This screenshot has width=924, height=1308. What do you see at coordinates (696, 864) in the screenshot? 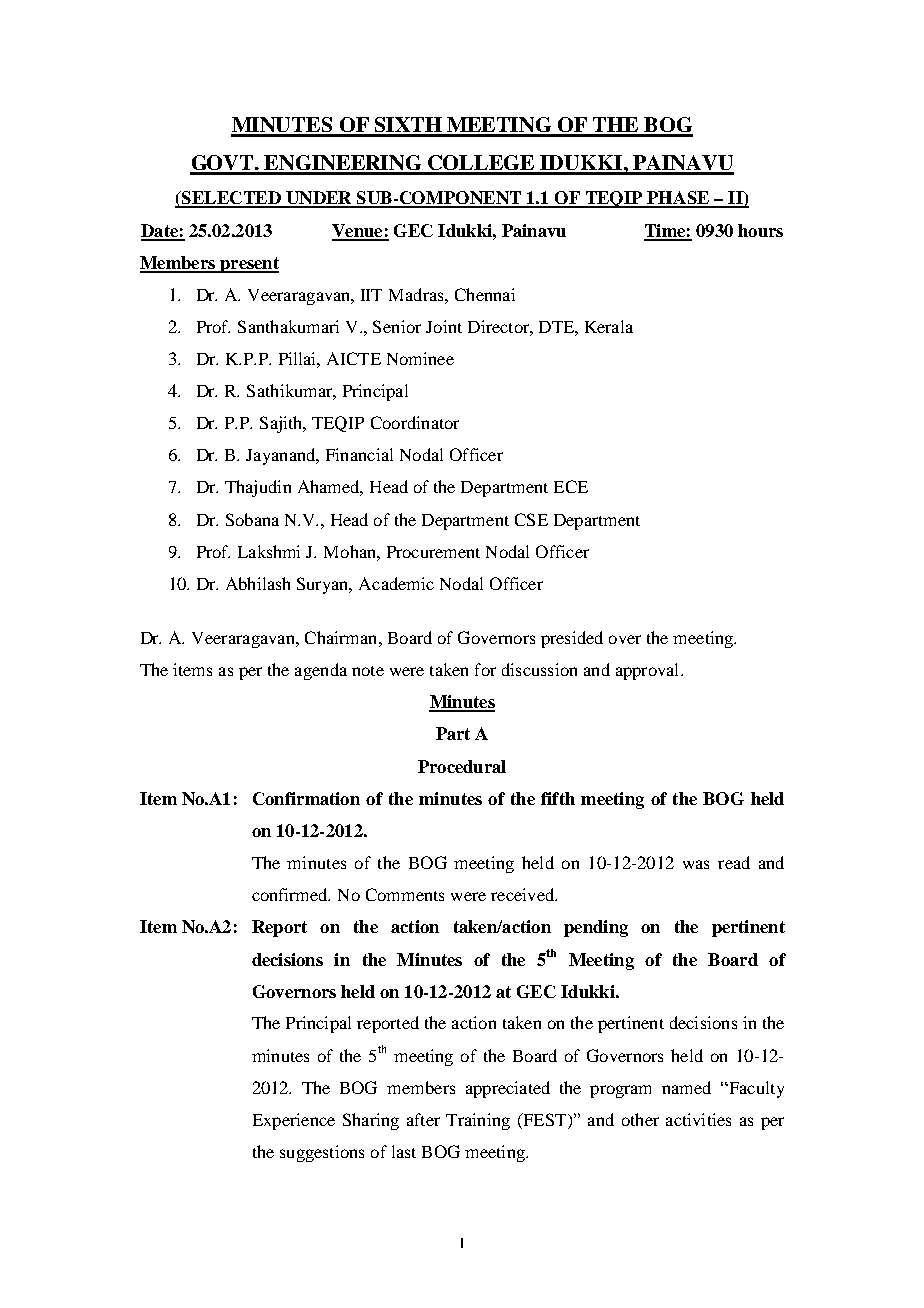
I see `was` at bounding box center [696, 864].
